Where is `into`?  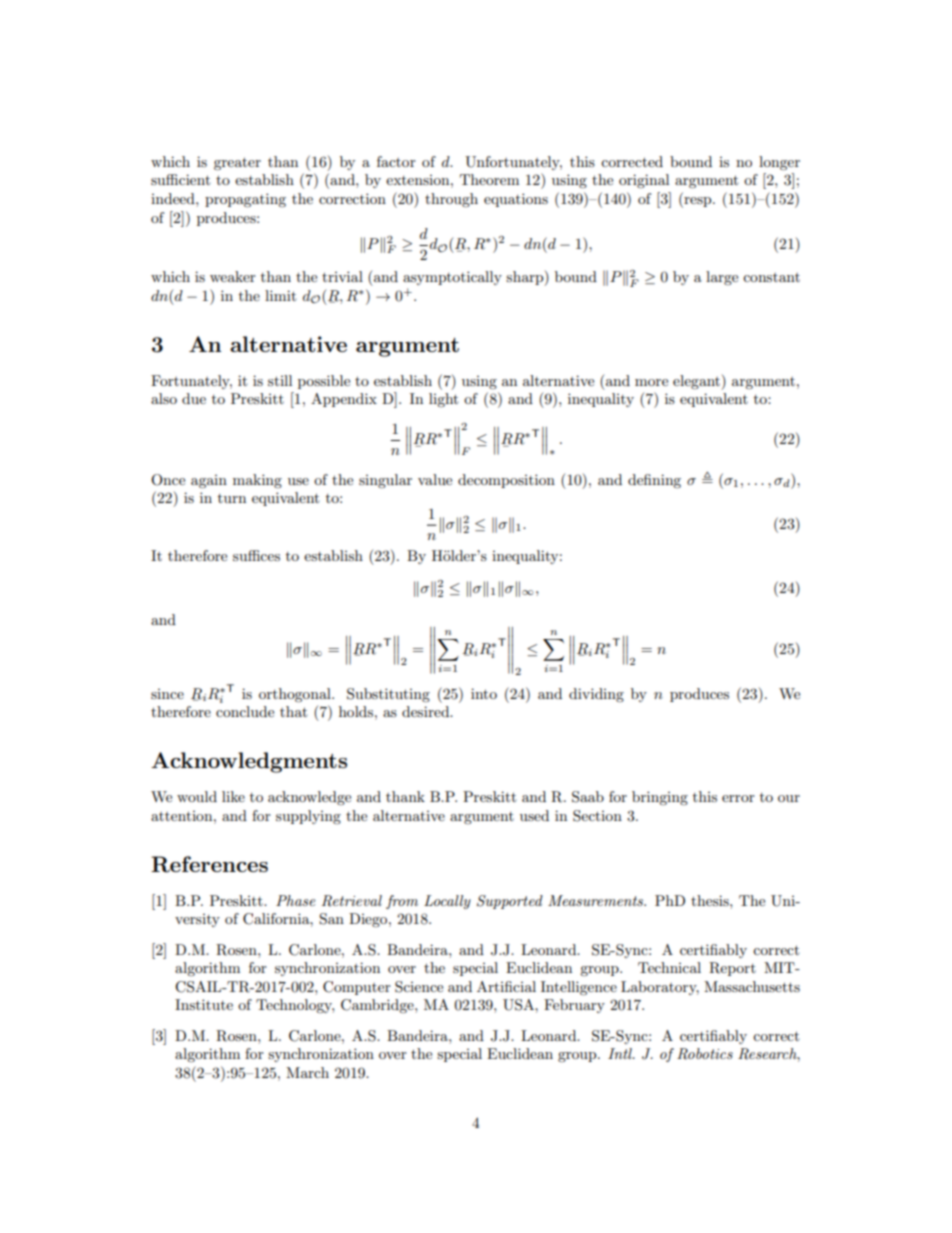 into is located at coordinates (484, 693).
